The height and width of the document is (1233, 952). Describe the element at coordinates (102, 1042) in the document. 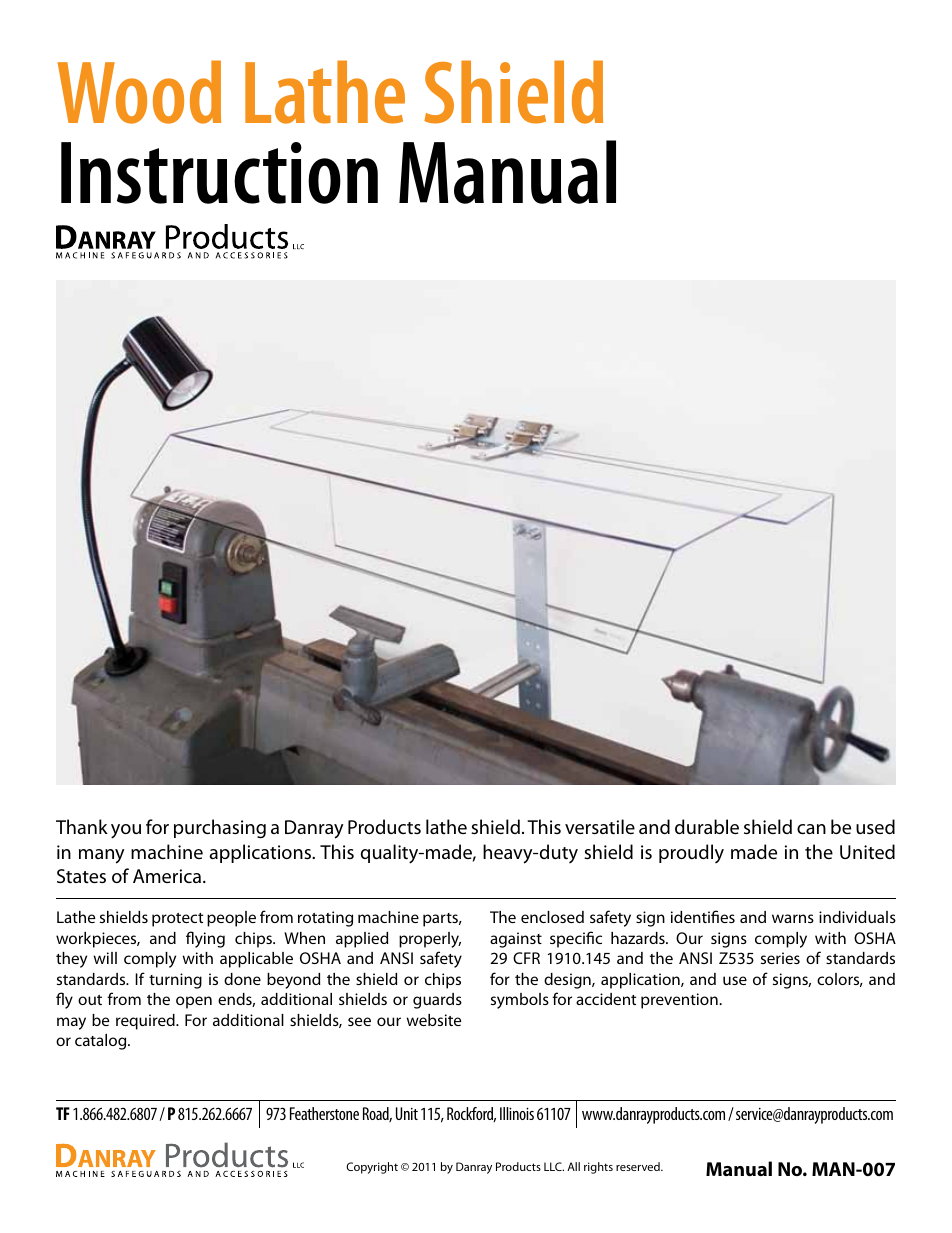

I see `catalog` at that location.
